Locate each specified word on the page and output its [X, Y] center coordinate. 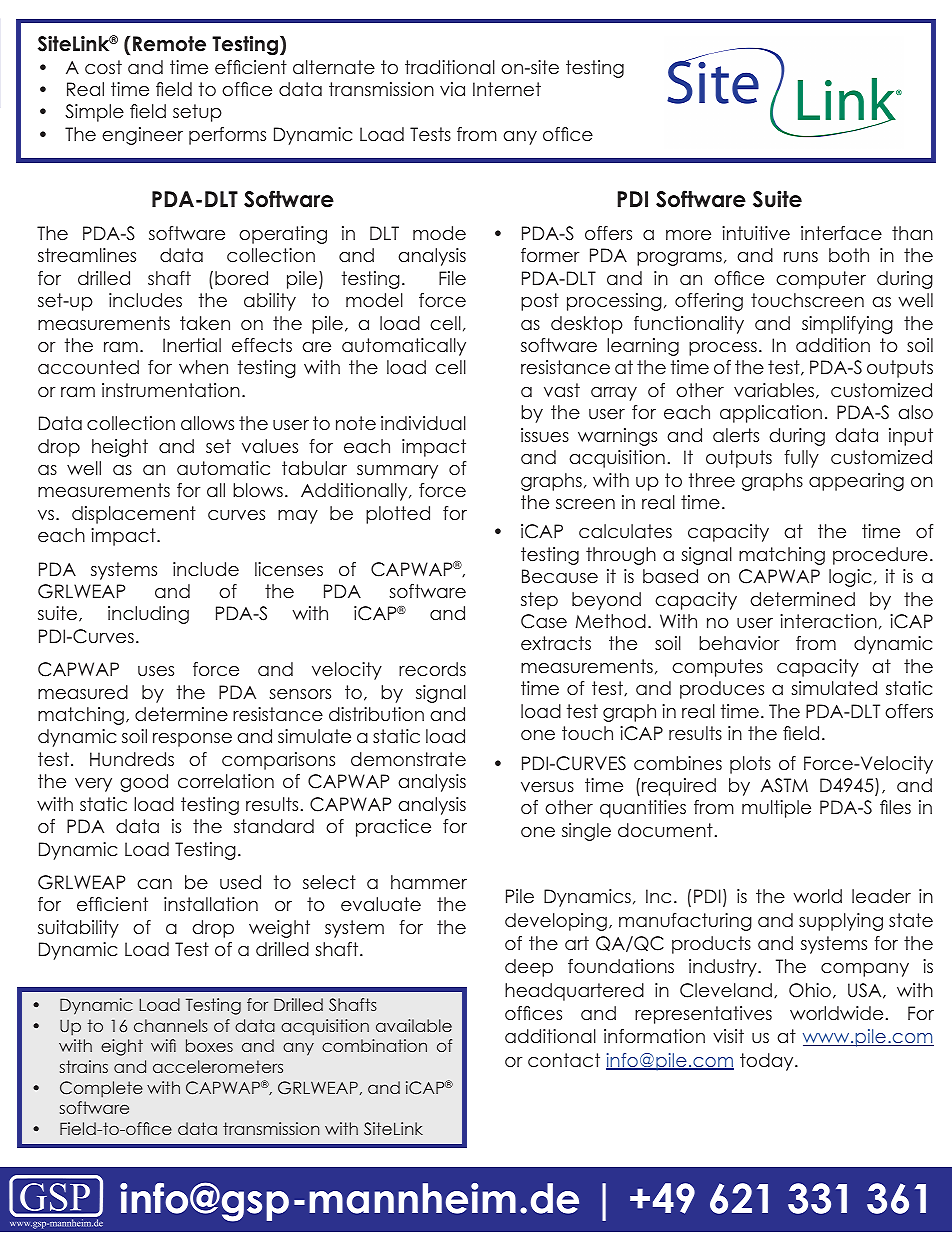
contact [564, 1060]
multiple [776, 809]
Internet [507, 89]
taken [205, 323]
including [148, 615]
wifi [163, 1045]
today [768, 1062]
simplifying [847, 325]
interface [841, 233]
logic [850, 578]
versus [547, 787]
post [540, 302]
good [144, 783]
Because [560, 576]
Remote [169, 44]
